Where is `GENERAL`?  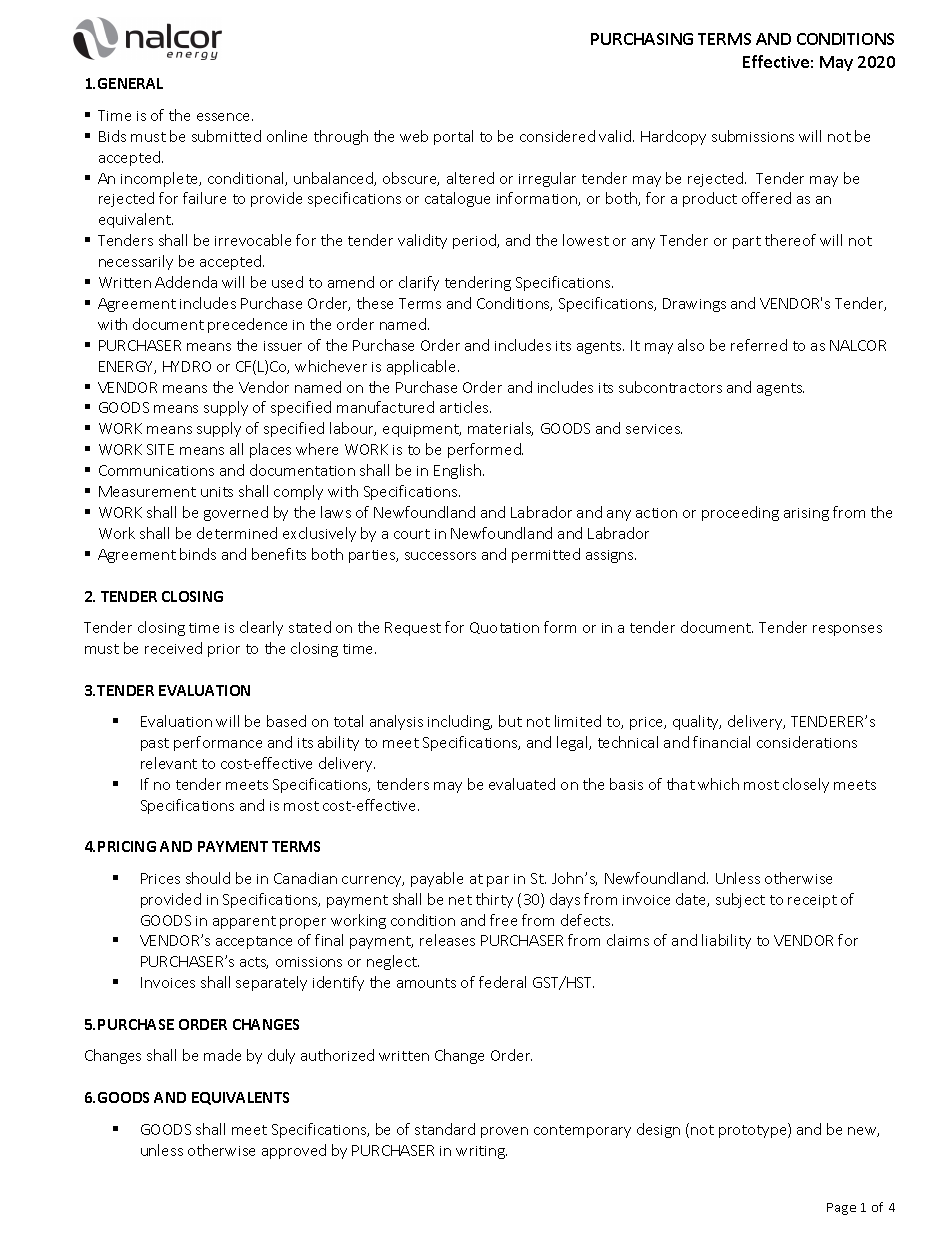
GENERAL is located at coordinates (130, 83).
